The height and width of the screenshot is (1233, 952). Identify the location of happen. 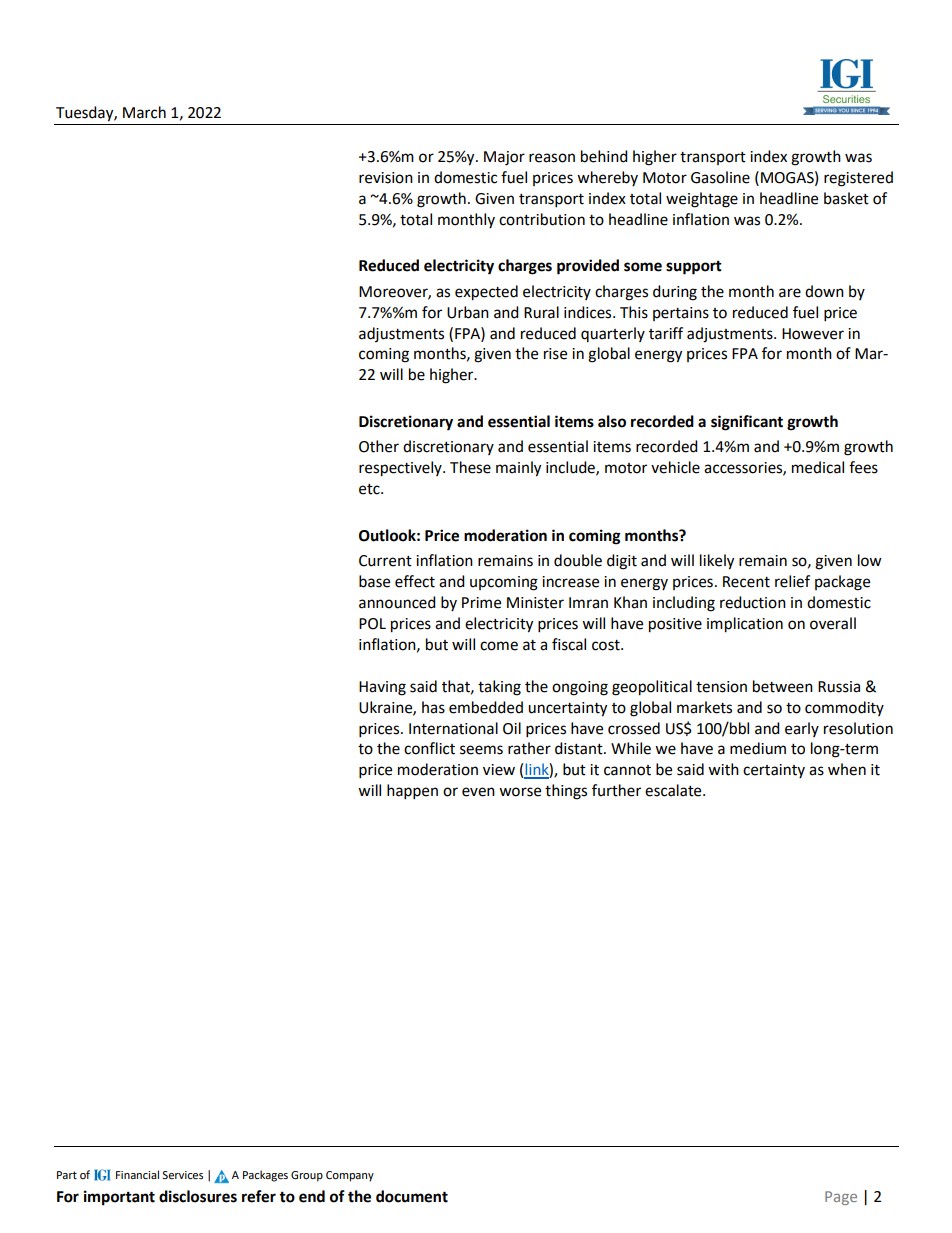
(412, 792).
